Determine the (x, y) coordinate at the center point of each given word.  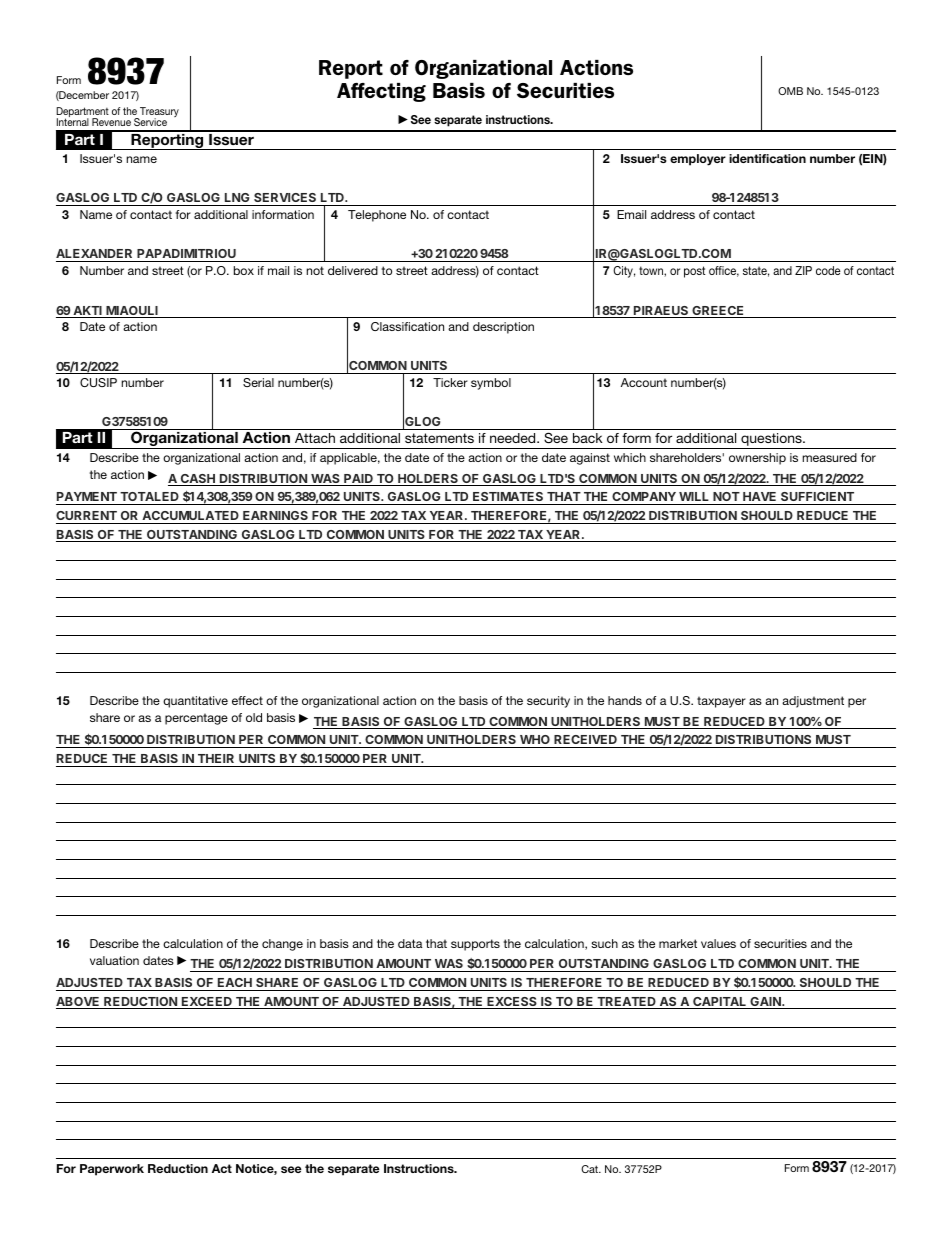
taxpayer (721, 702)
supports (475, 945)
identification (767, 158)
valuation (114, 960)
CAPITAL (719, 1003)
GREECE (717, 312)
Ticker (450, 382)
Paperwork (112, 1170)
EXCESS (511, 1003)
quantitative (195, 702)
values (718, 943)
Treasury (158, 113)
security (548, 702)
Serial (258, 382)
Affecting (381, 92)
